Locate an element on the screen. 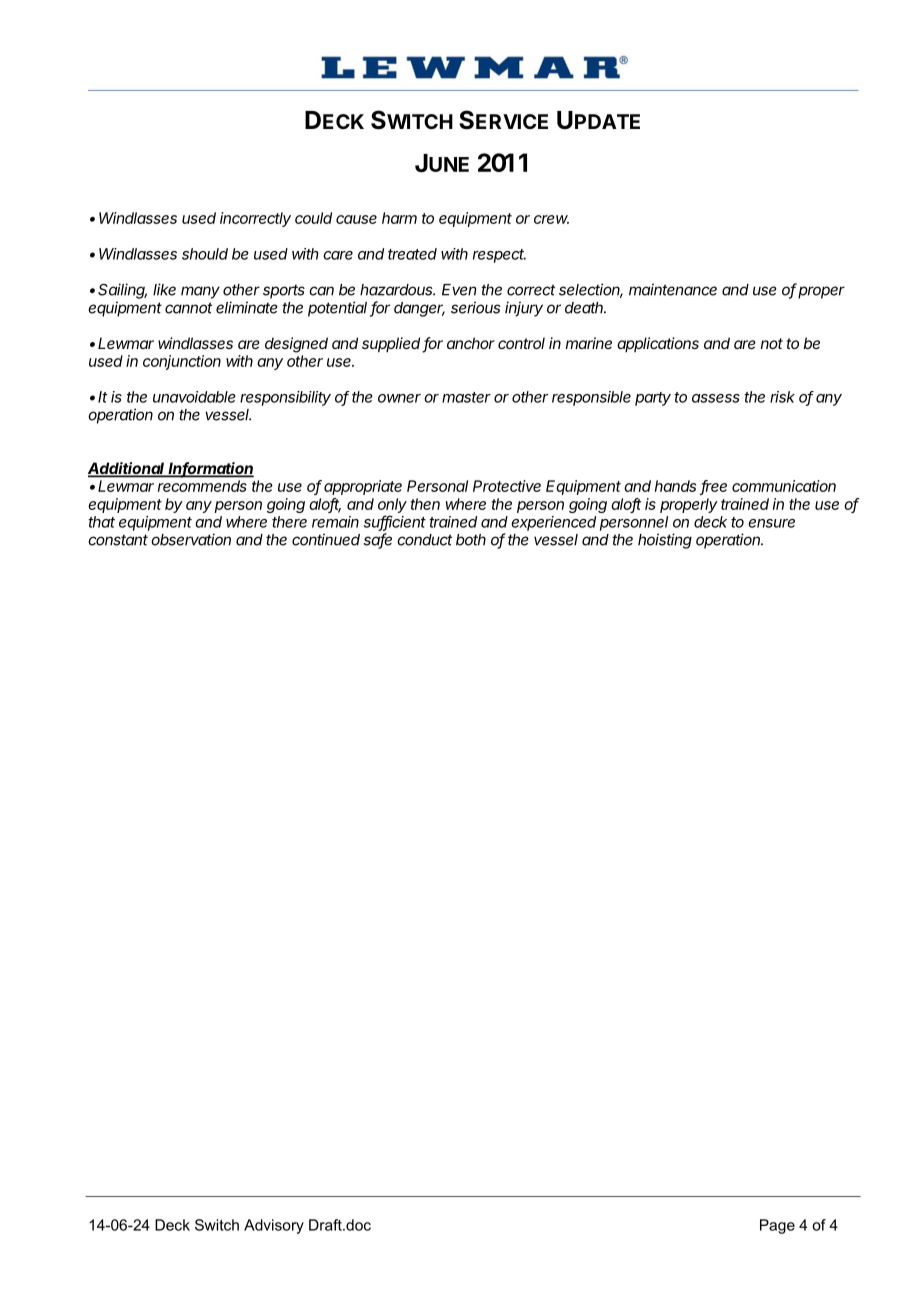 This screenshot has height=1308, width=924. Advisory is located at coordinates (274, 1226).
